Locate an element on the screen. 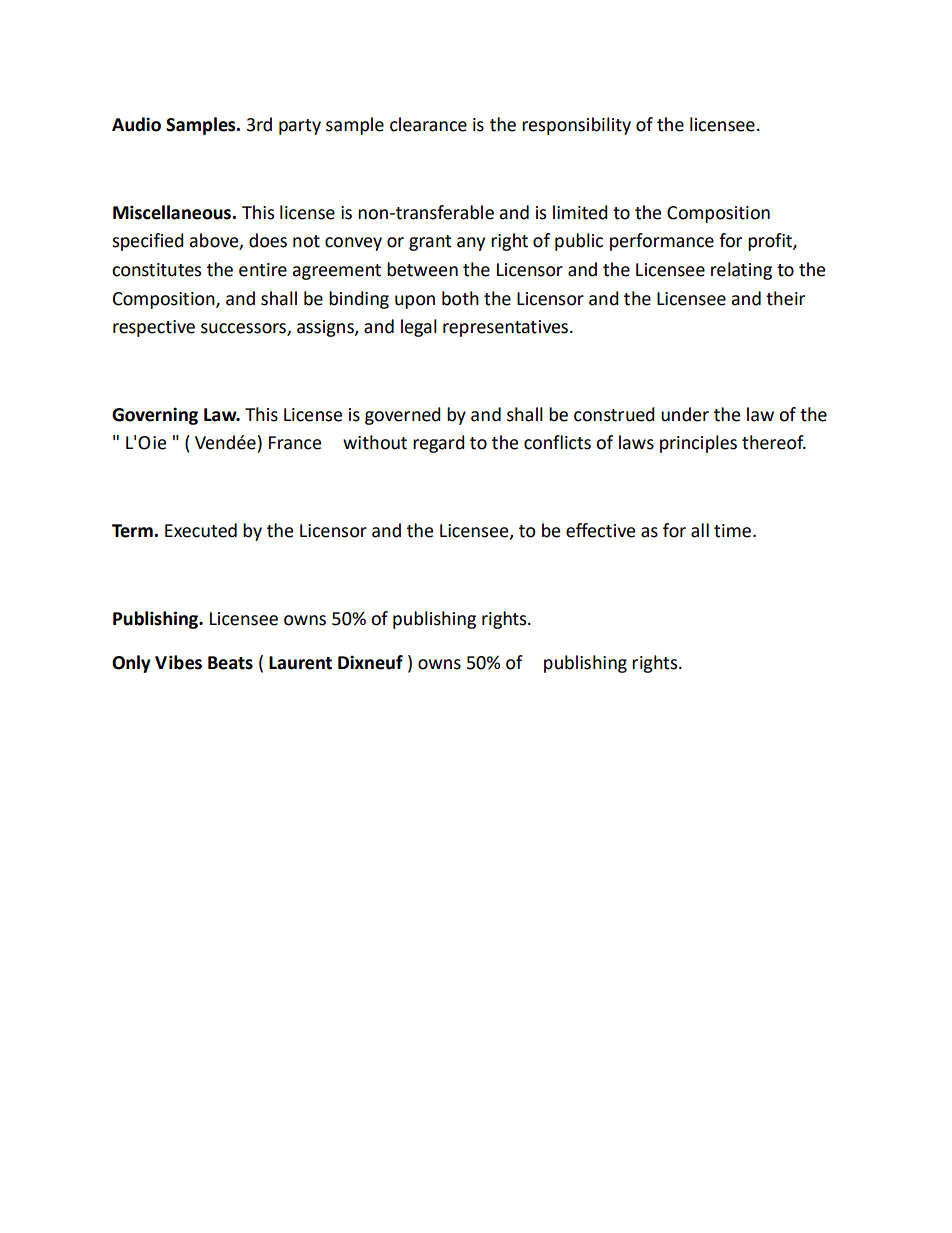  Governing is located at coordinates (155, 416).
